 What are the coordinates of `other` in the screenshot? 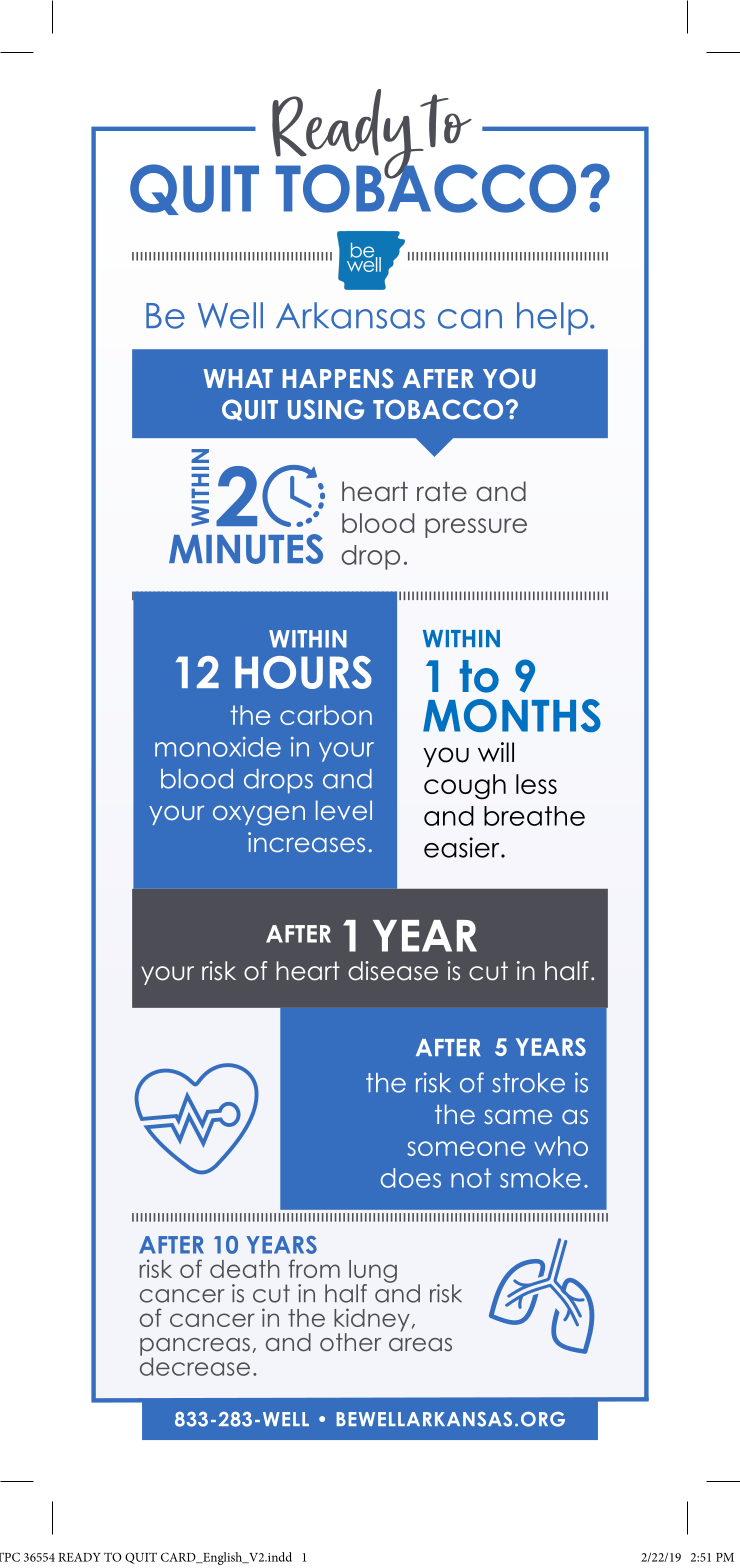 It's located at (350, 1342).
